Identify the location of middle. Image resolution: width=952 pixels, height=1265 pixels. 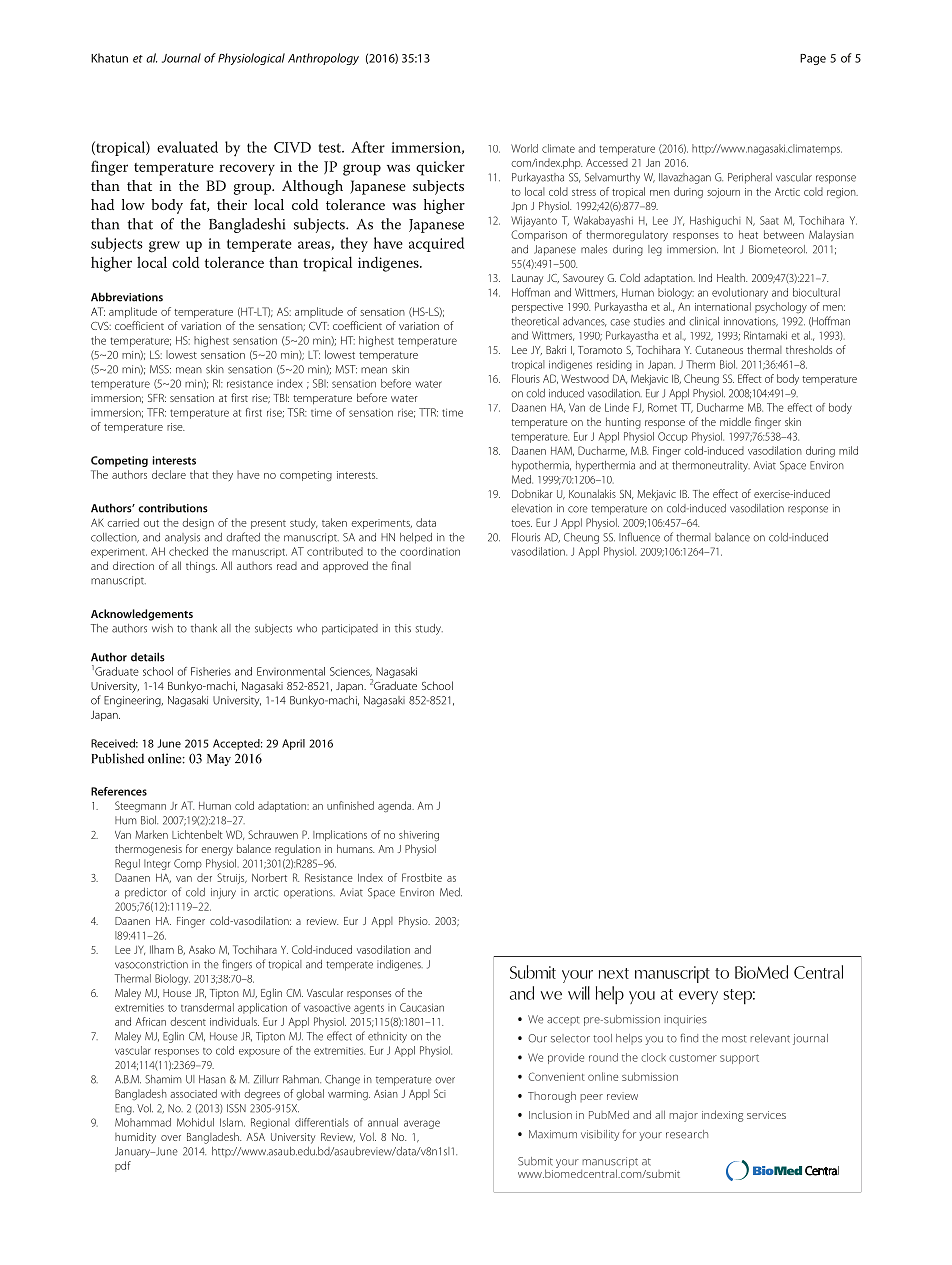
(735, 421).
